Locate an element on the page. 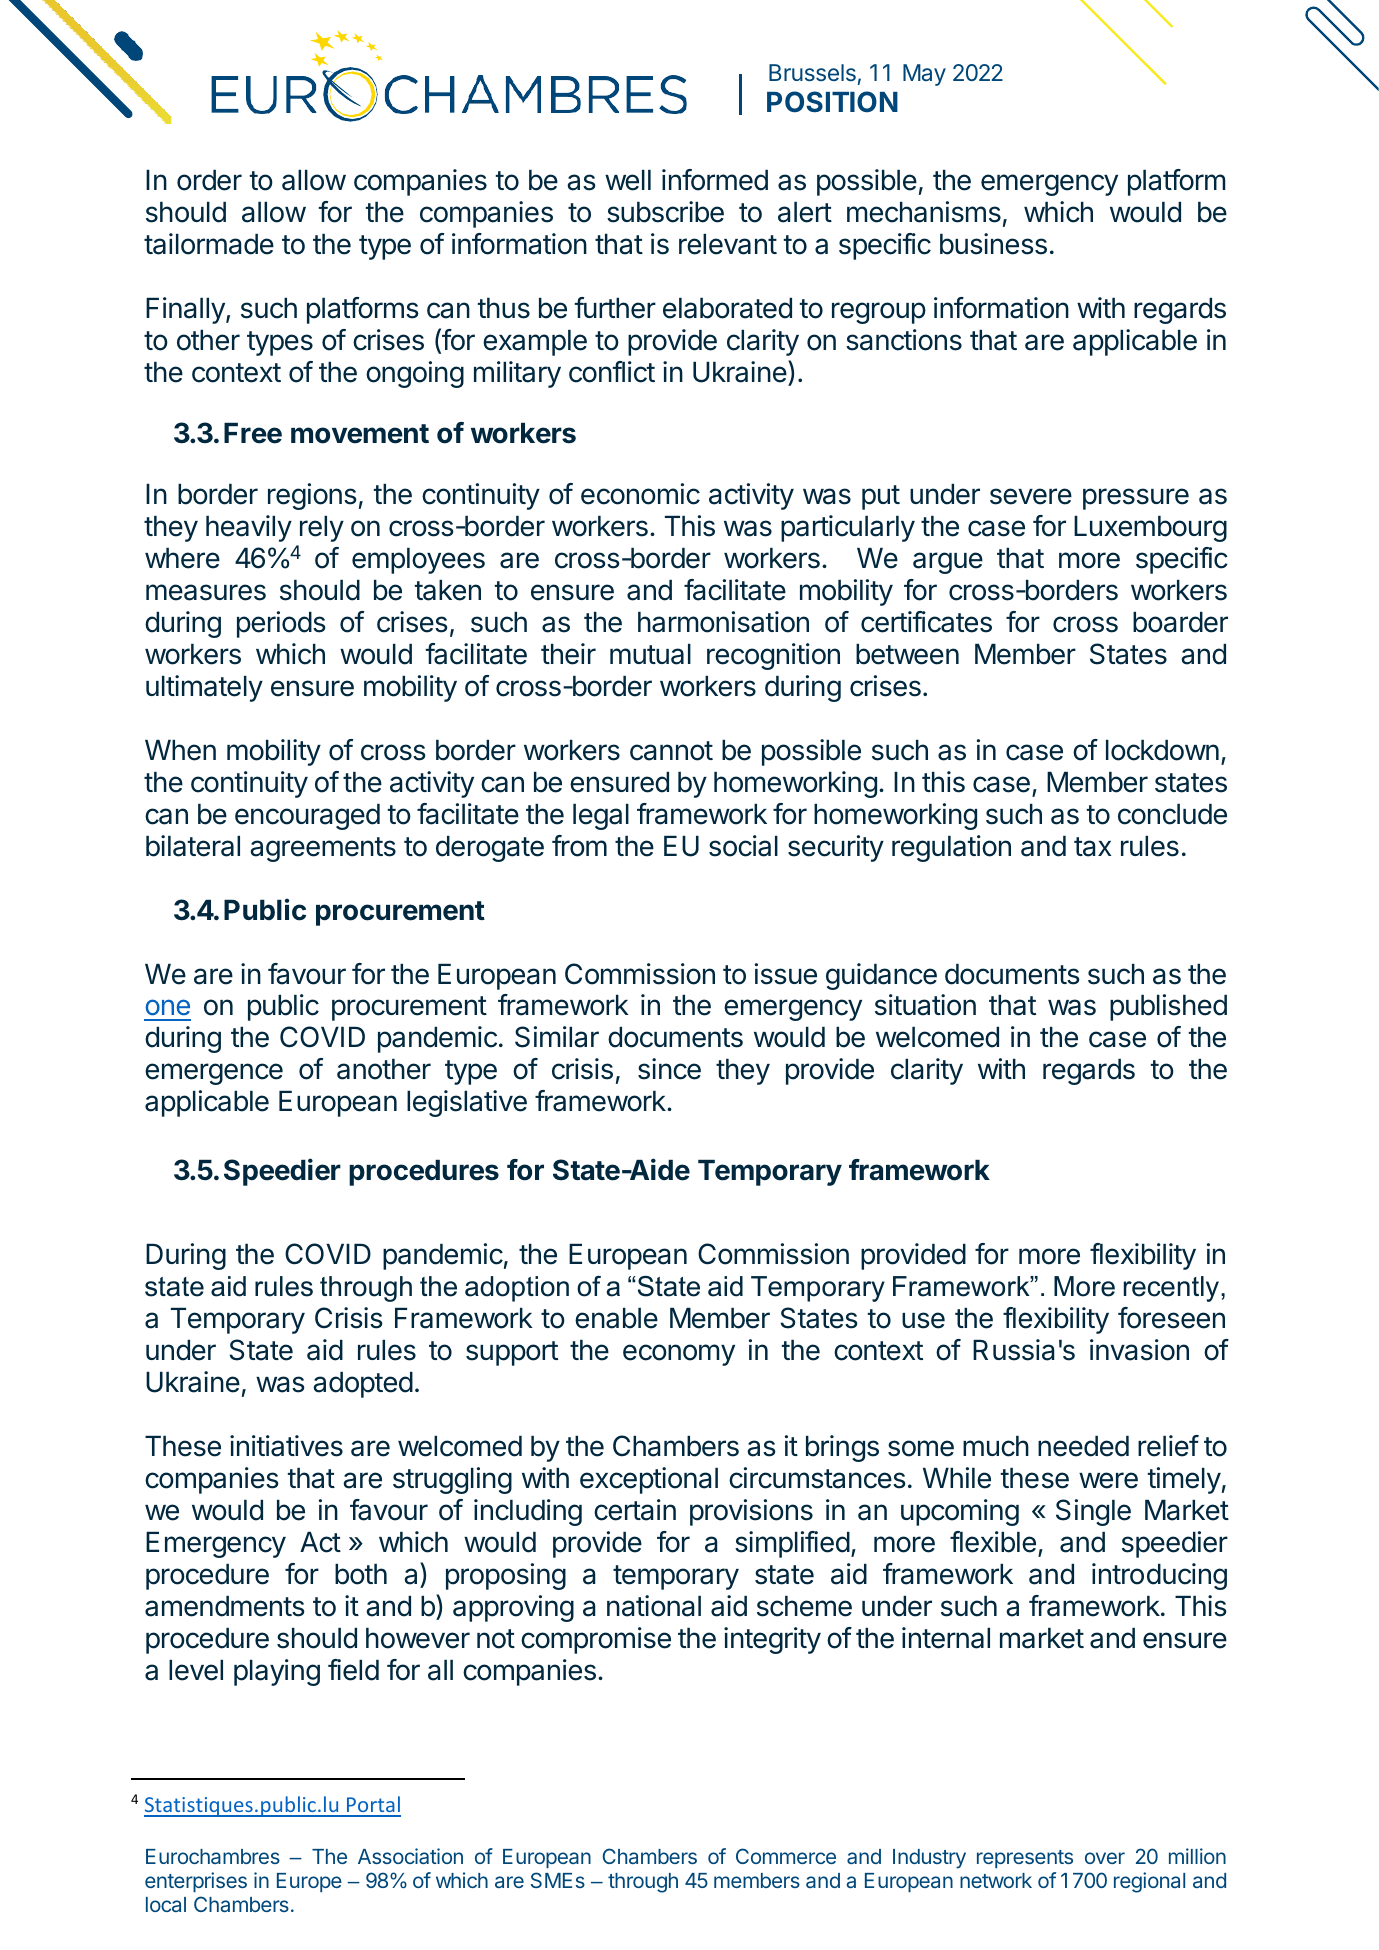 This image has height=1950, width=1379. published is located at coordinates (1168, 1007).
